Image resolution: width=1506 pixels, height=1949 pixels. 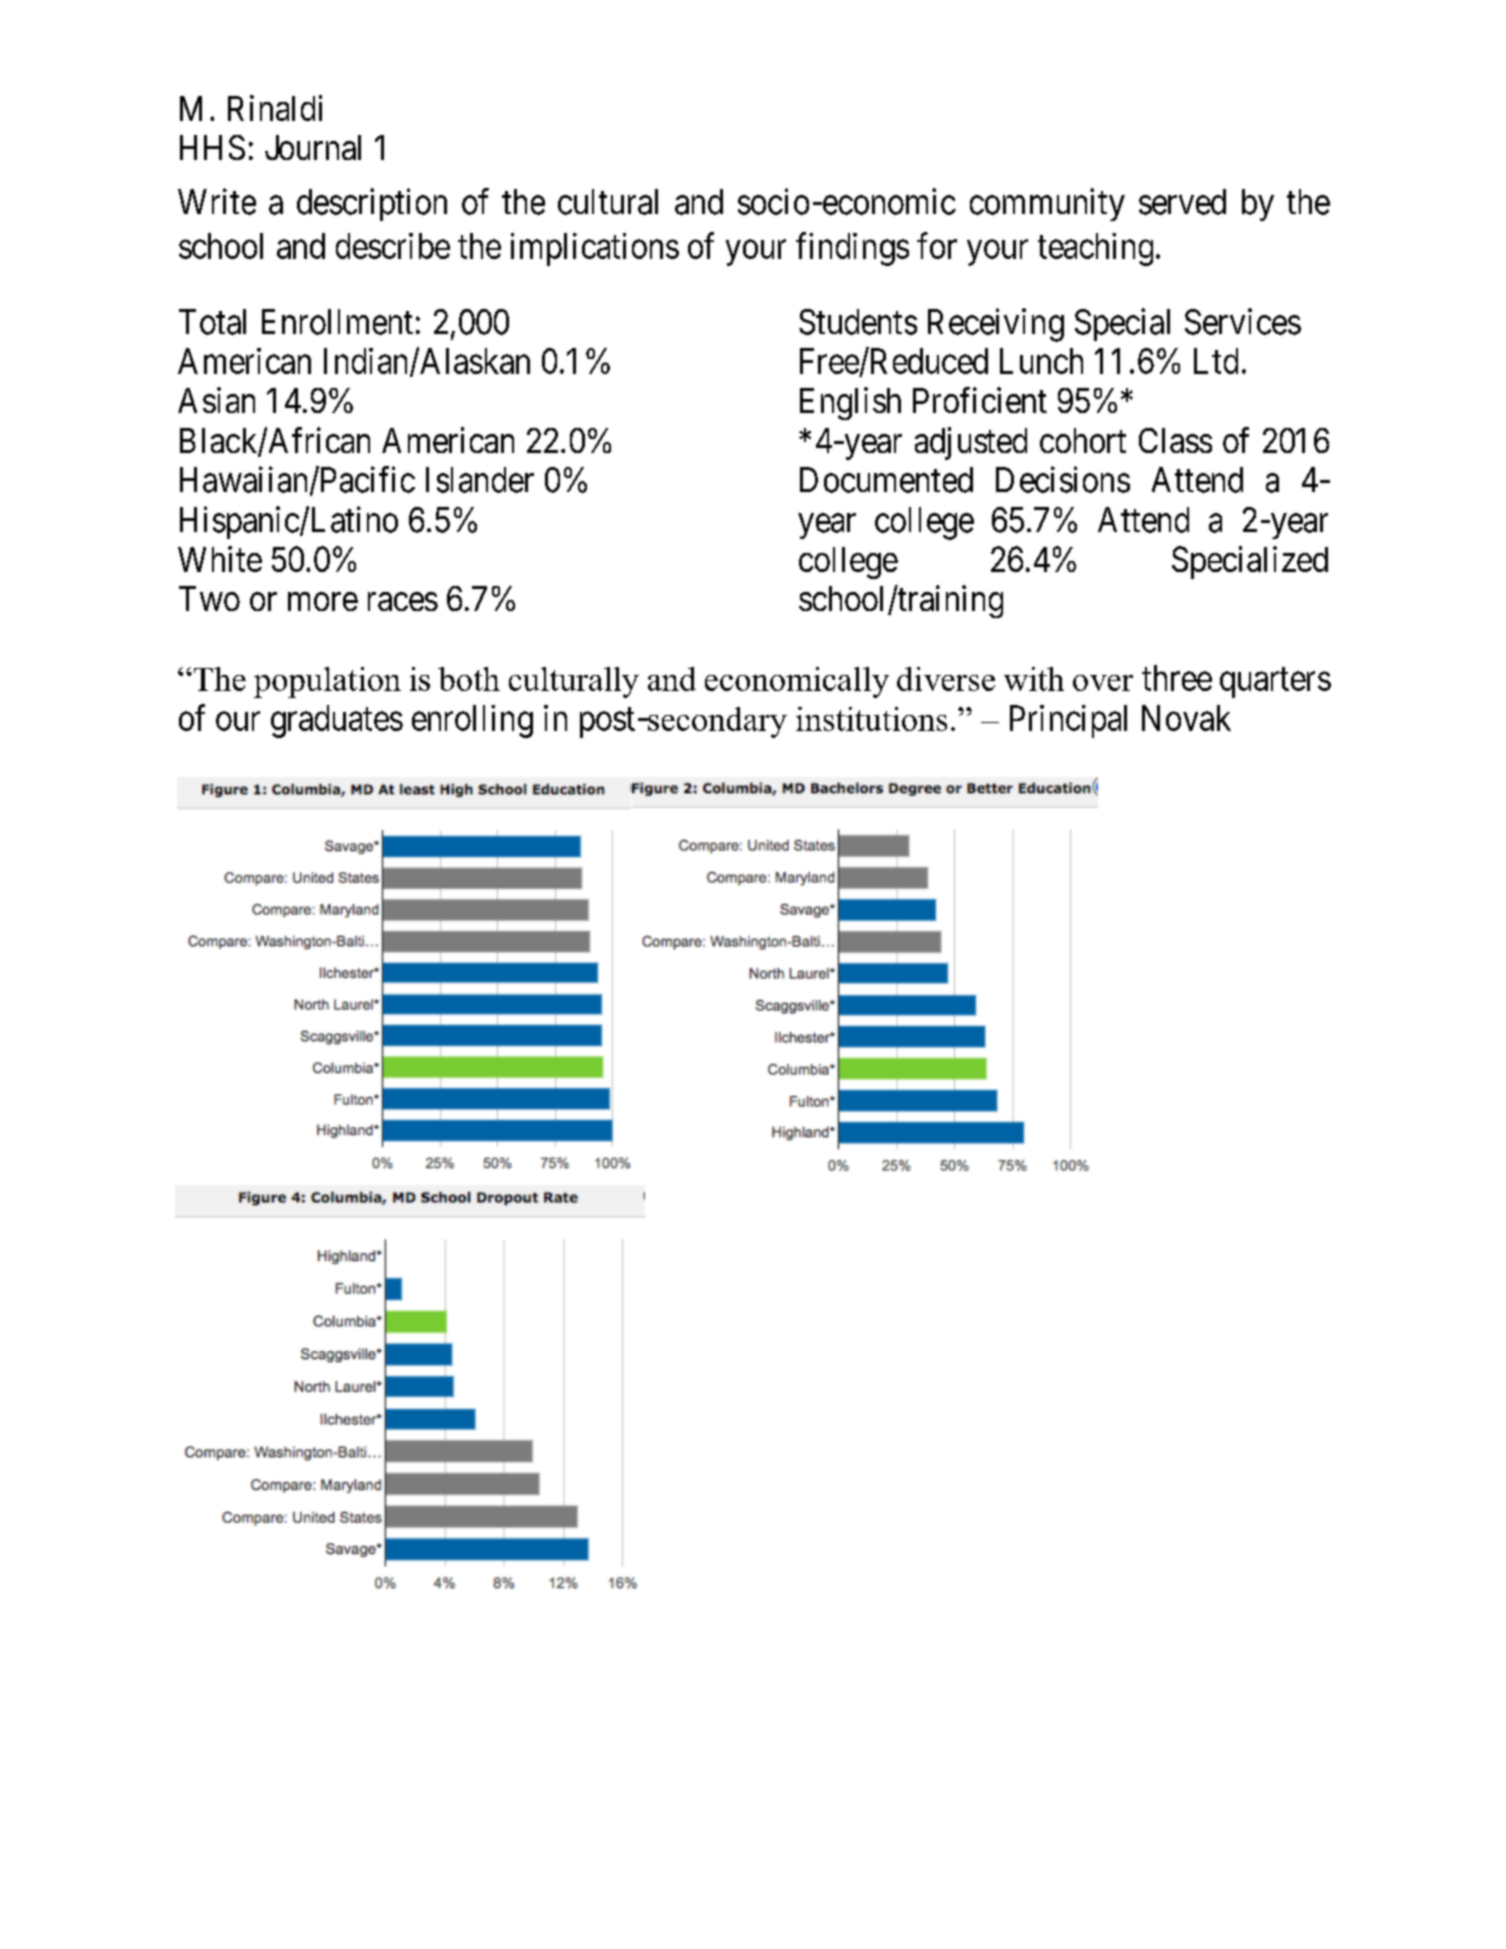 I want to click on community, so click(x=1047, y=204).
